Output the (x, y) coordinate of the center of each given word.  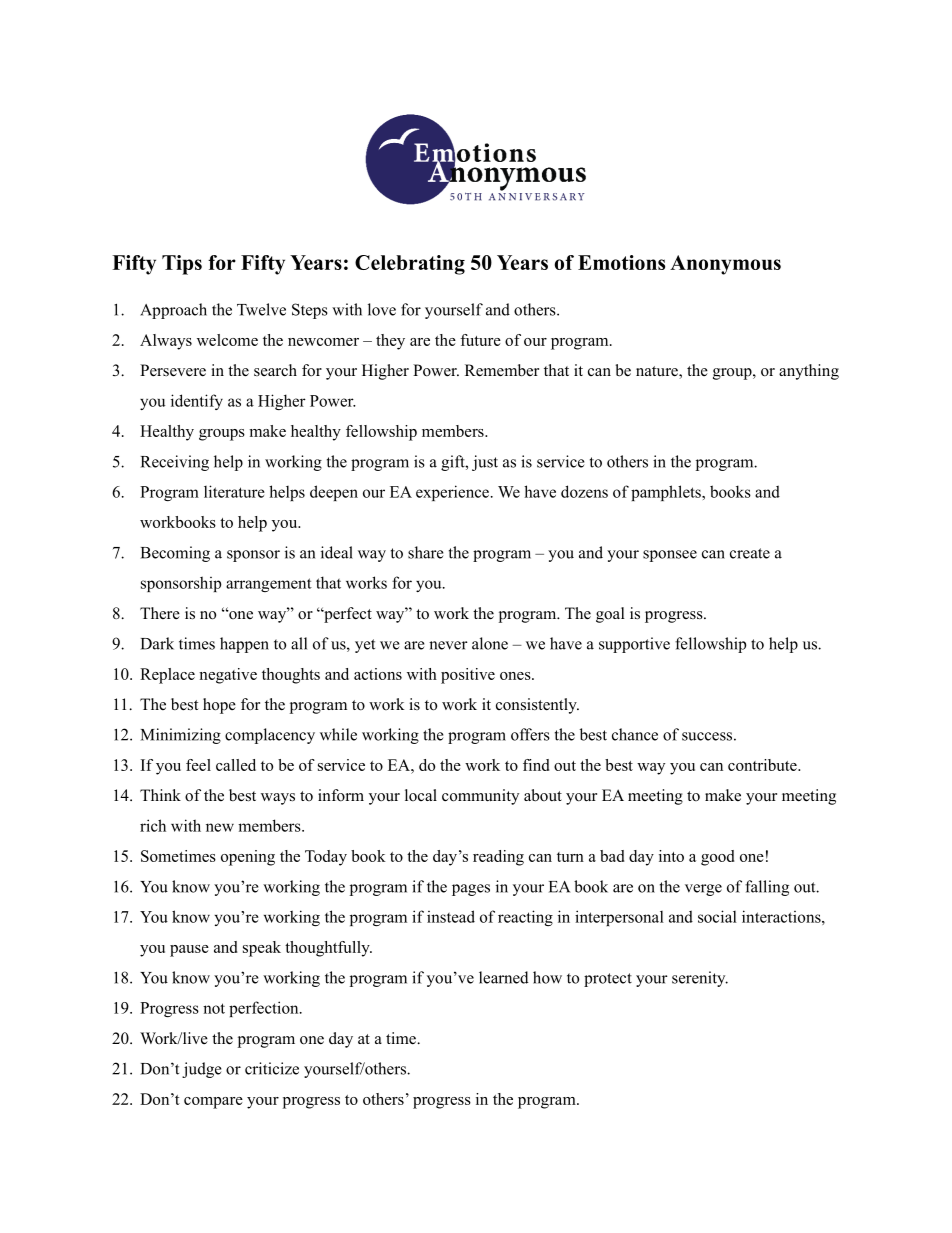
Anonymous (725, 265)
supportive (634, 645)
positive (468, 676)
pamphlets (667, 493)
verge (703, 890)
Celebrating (410, 265)
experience (452, 493)
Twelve (261, 309)
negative (228, 676)
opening (248, 858)
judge (202, 1070)
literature (234, 491)
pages (471, 890)
